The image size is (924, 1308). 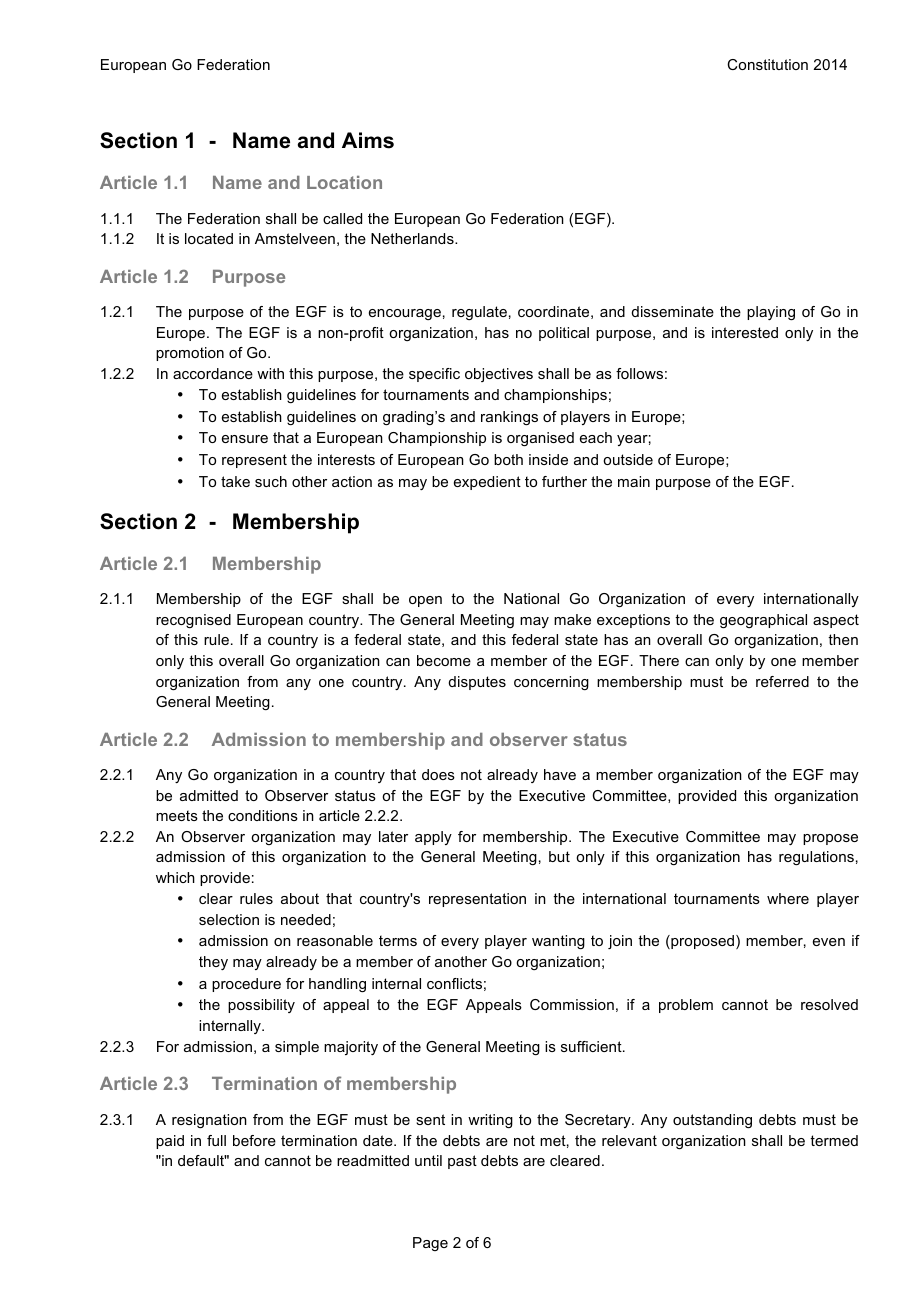 What do you see at coordinates (767, 64) in the document?
I see `Constitution` at bounding box center [767, 64].
